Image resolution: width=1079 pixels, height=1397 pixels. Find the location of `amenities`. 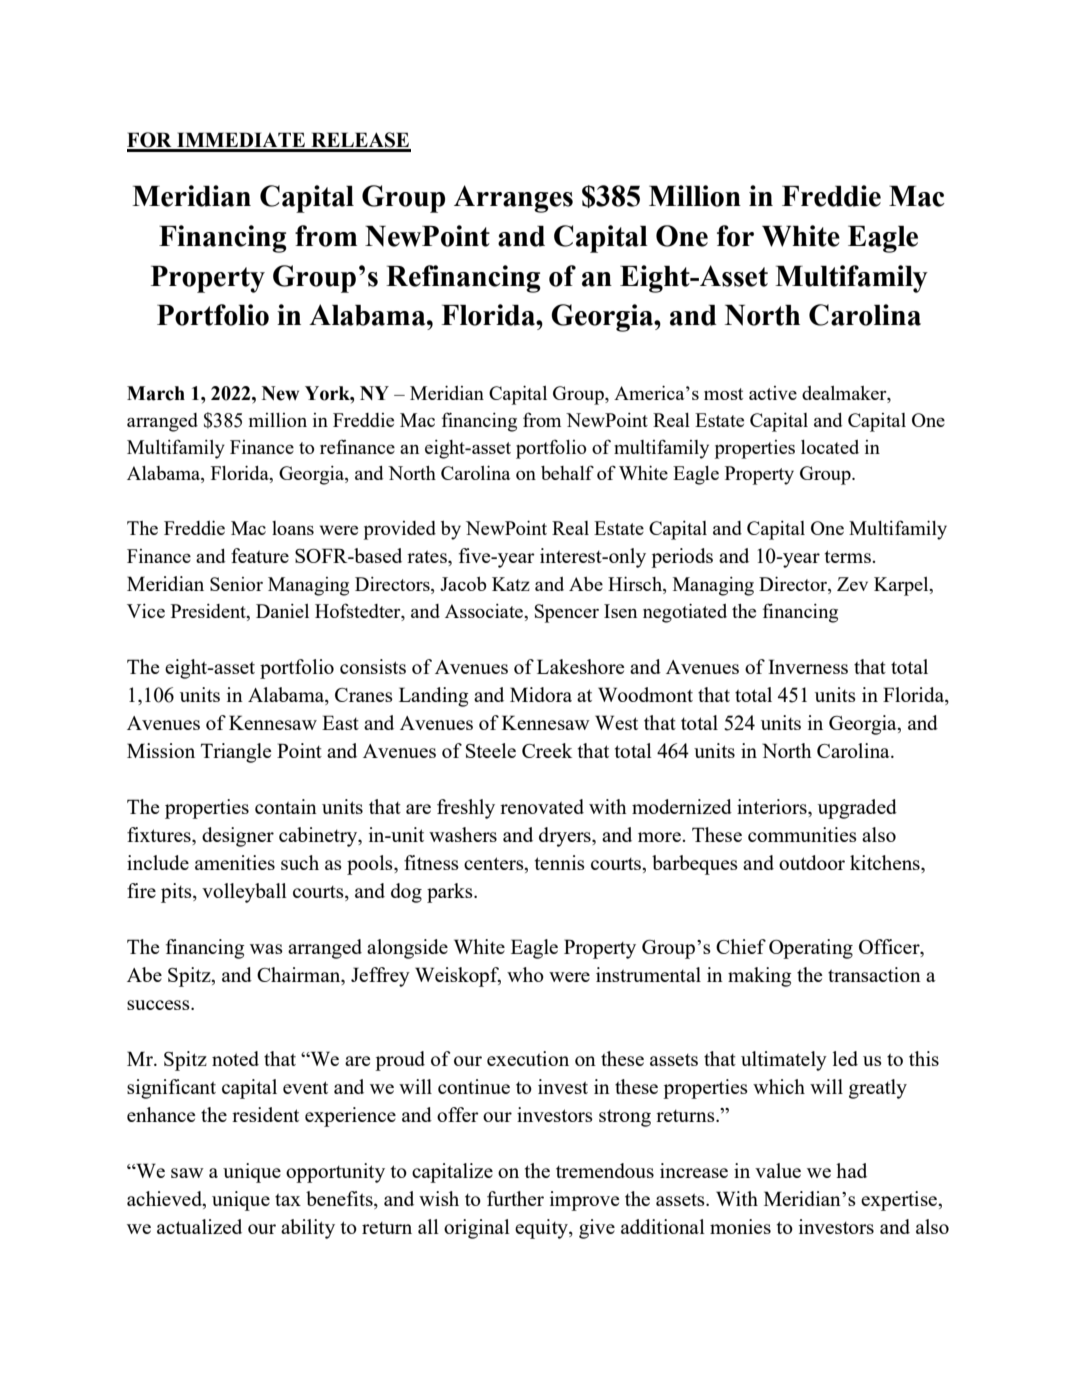

amenities is located at coordinates (235, 862).
